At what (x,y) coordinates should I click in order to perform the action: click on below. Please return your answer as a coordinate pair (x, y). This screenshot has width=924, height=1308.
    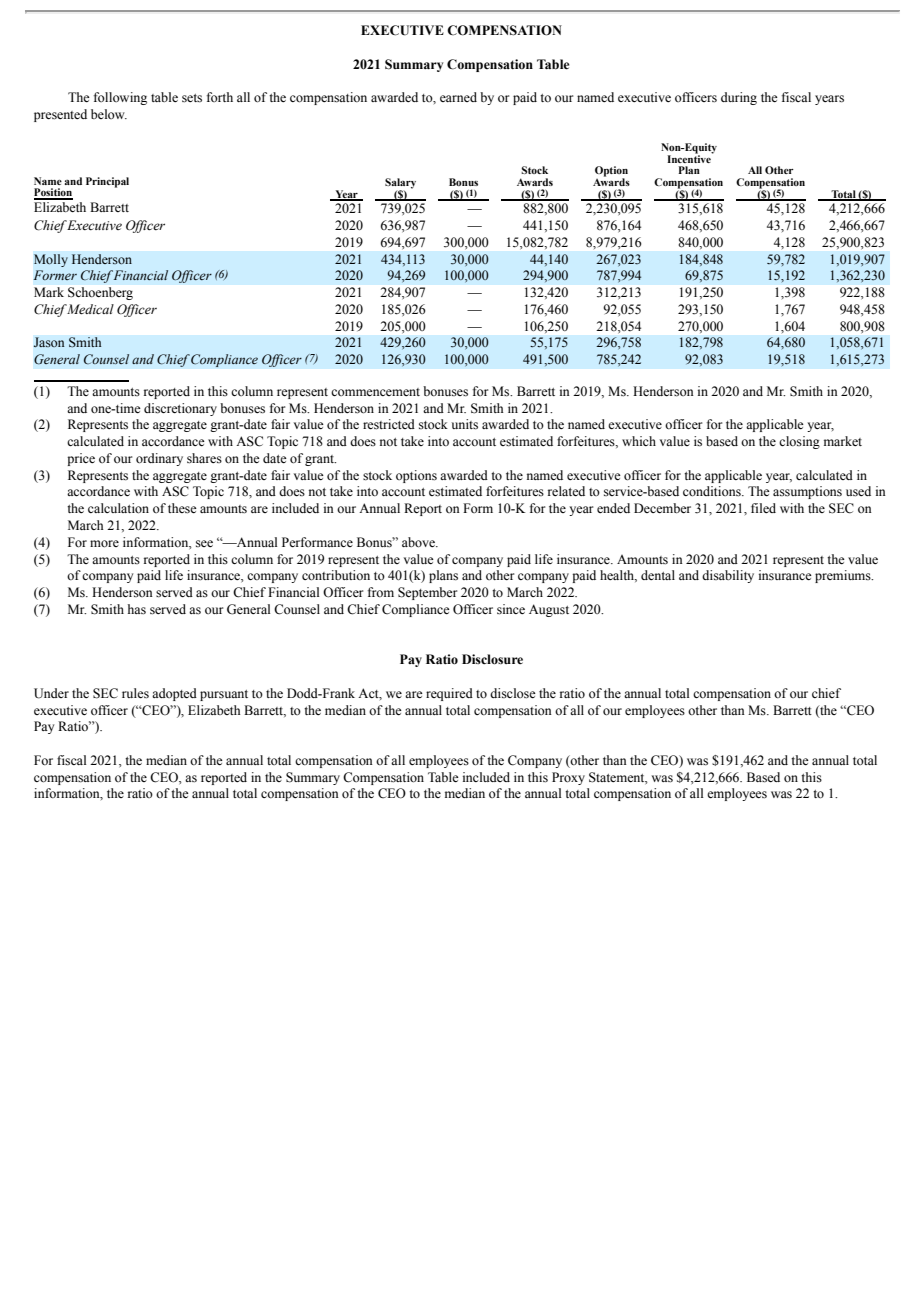
    Looking at the image, I should click on (109, 114).
